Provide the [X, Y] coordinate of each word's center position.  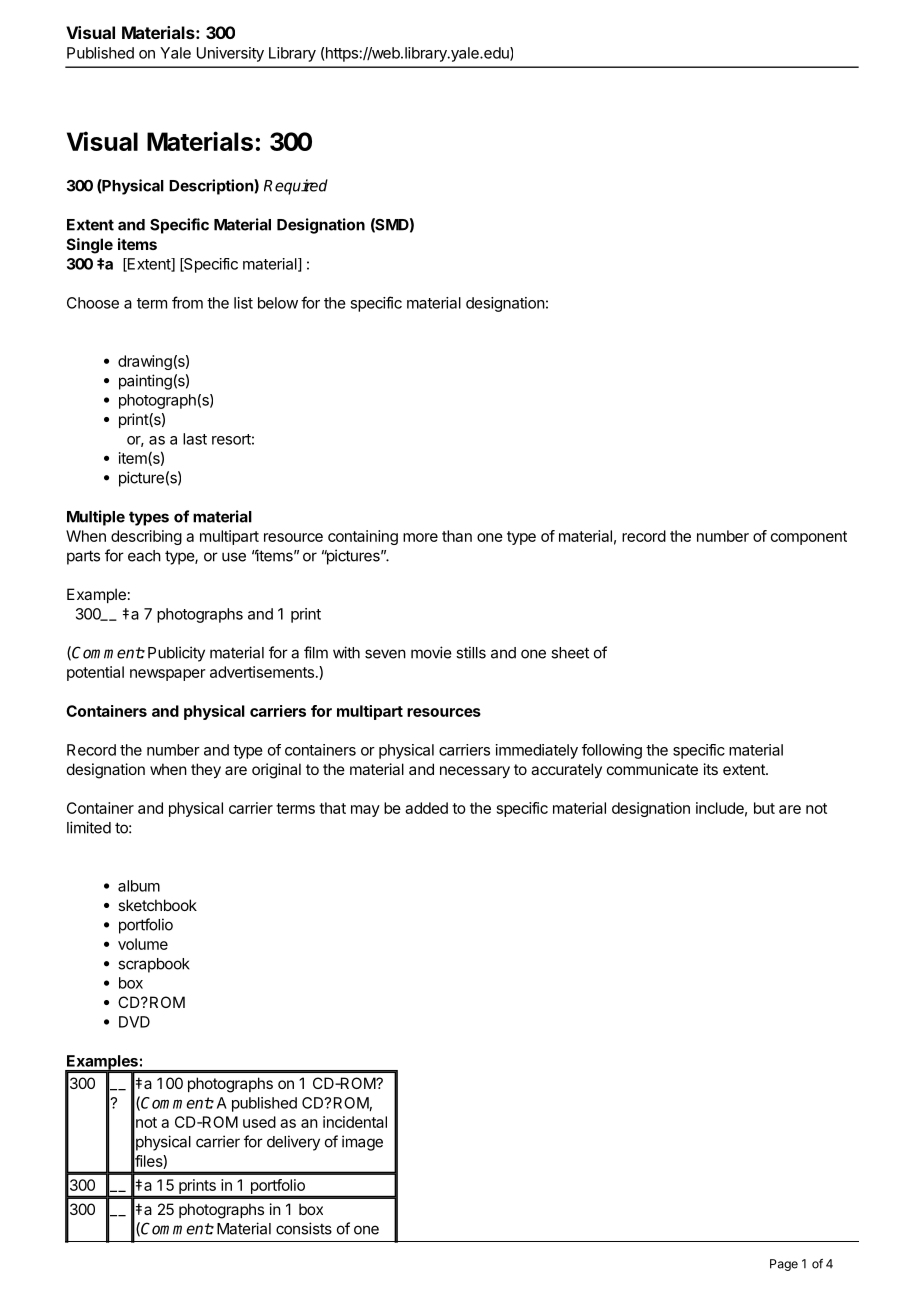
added [426, 808]
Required [296, 187]
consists [304, 1228]
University [230, 54]
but [764, 808]
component [809, 538]
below [278, 303]
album [139, 886]
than [457, 536]
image [362, 1143]
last [195, 439]
